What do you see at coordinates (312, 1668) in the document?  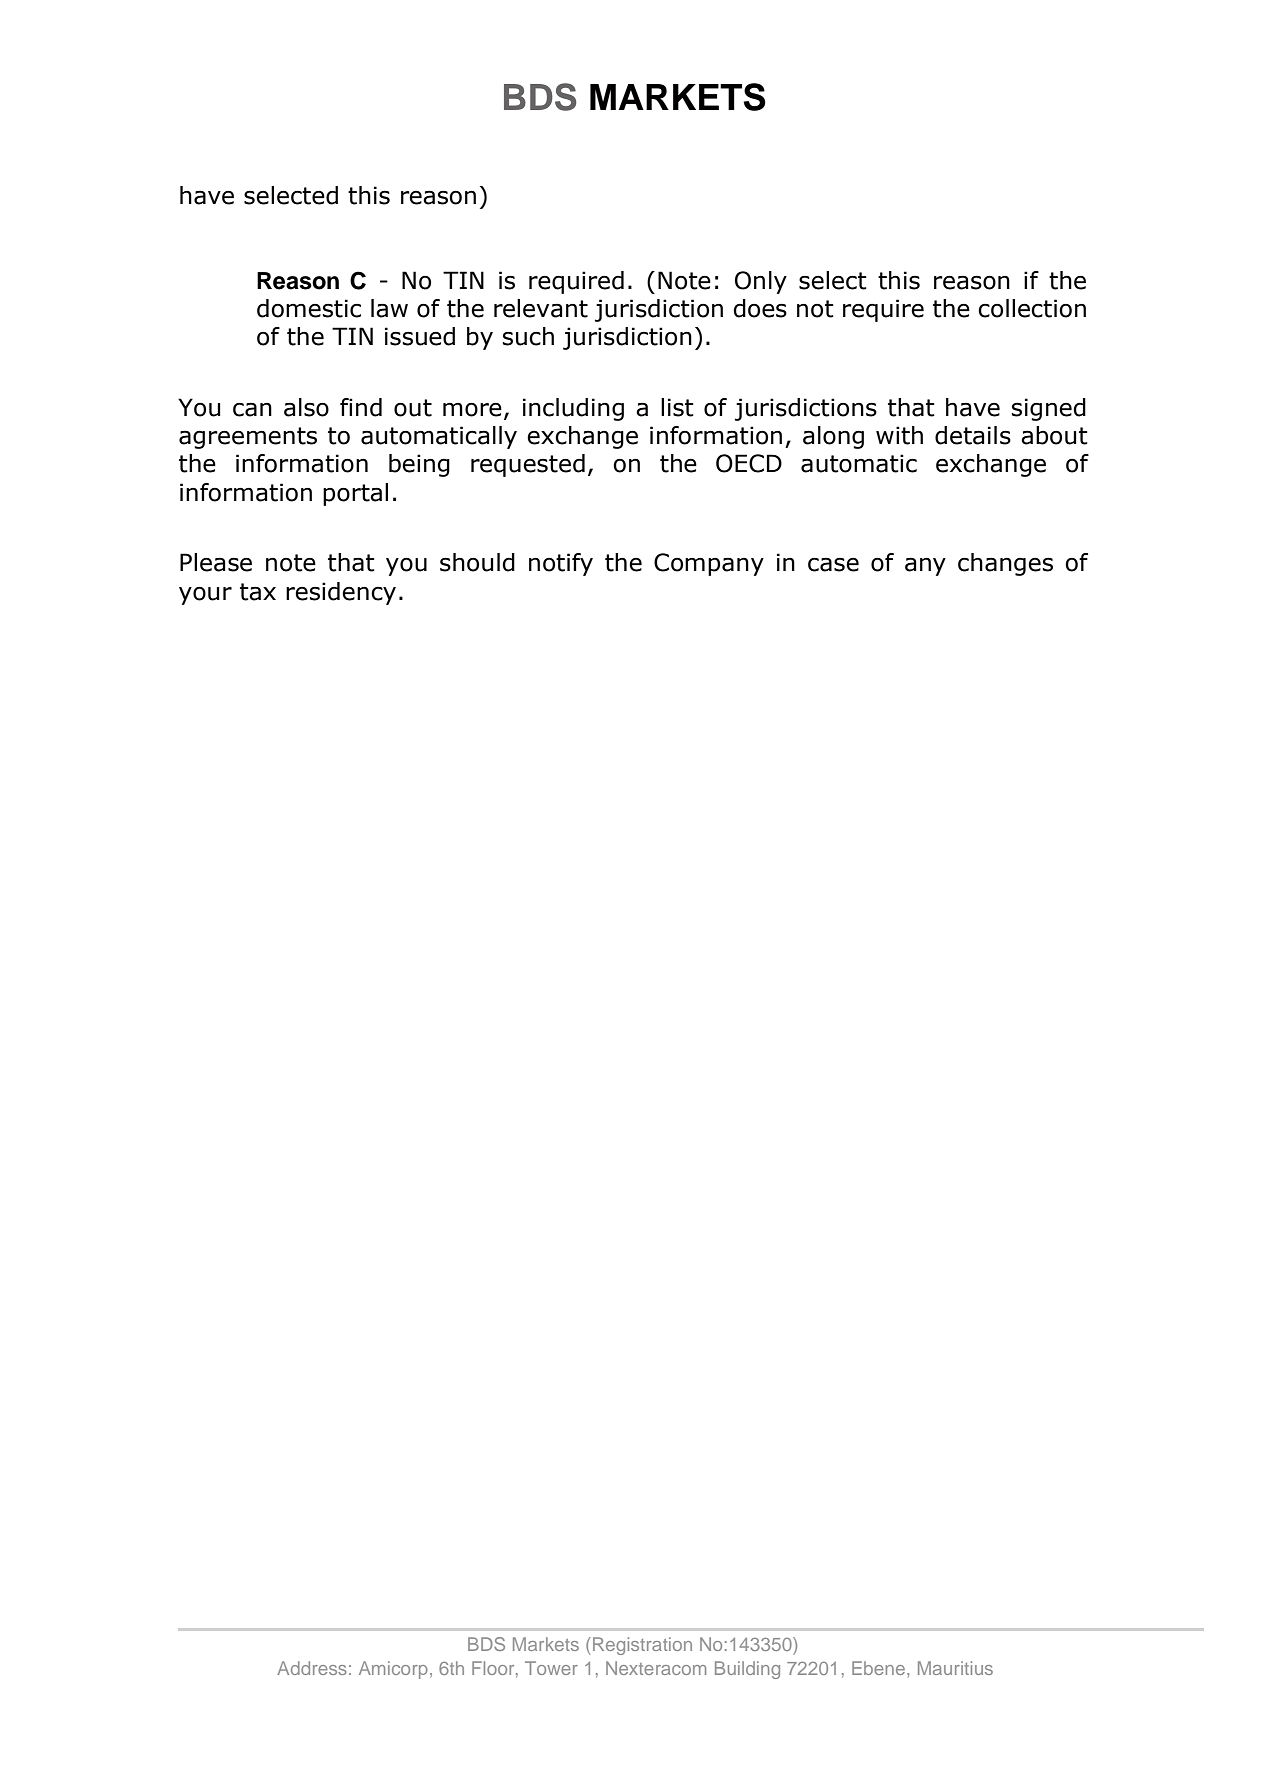 I see `Address` at bounding box center [312, 1668].
